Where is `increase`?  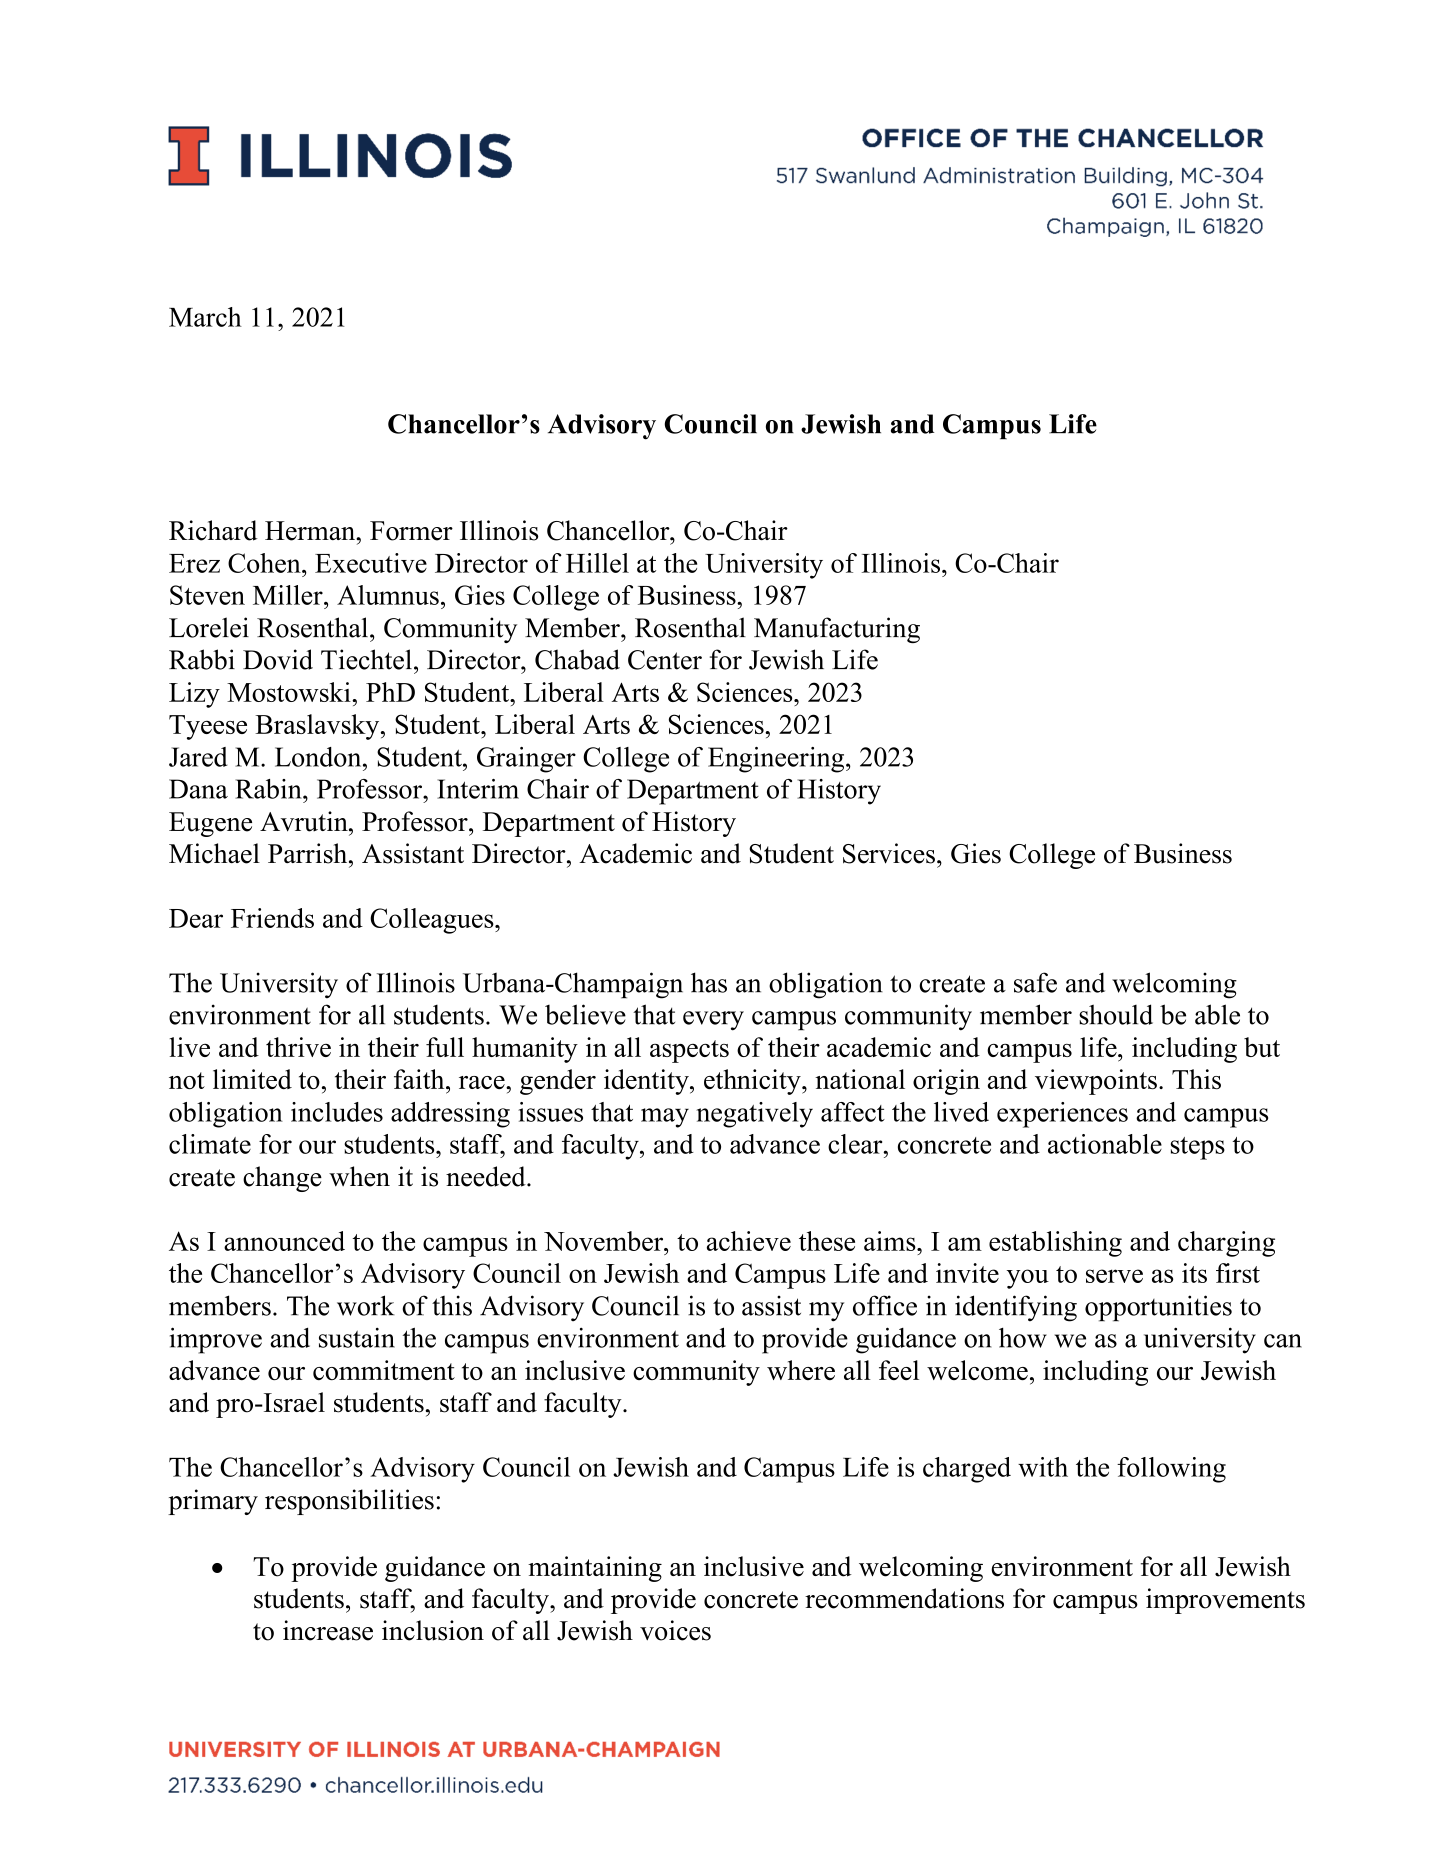 increase is located at coordinates (328, 1630).
